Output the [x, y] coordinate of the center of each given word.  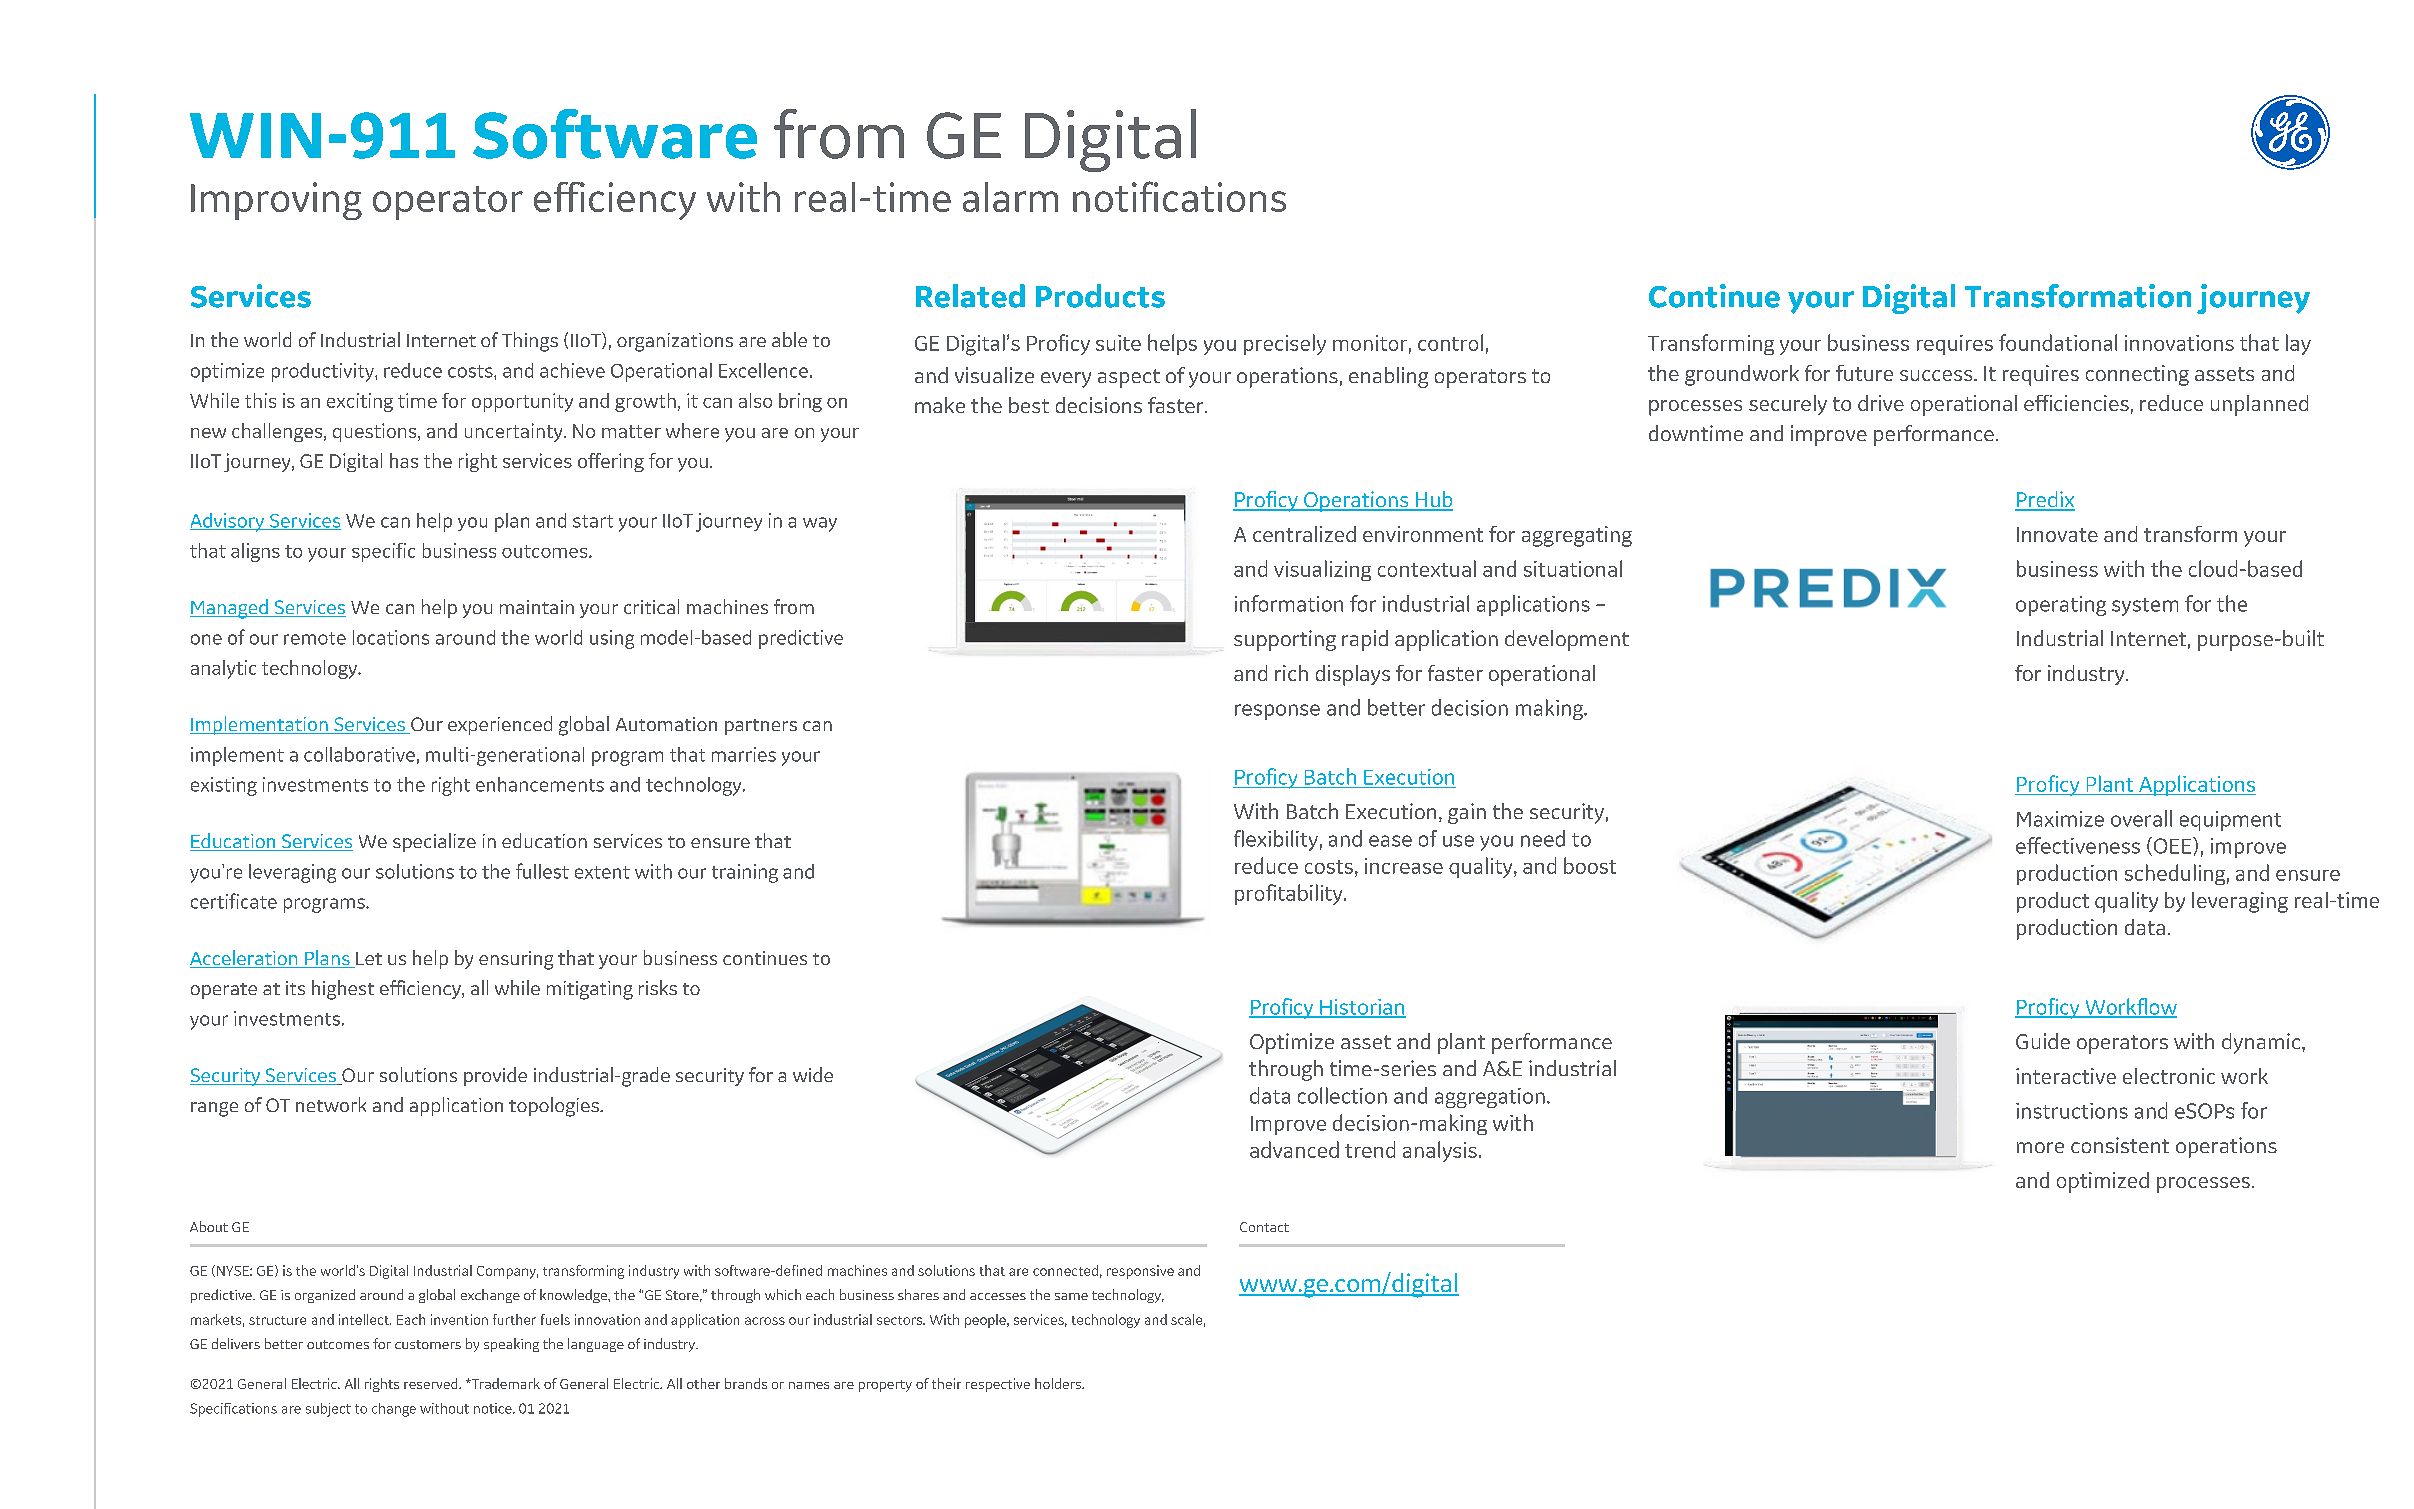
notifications [1179, 196]
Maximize [2060, 819]
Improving [276, 201]
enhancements [540, 784]
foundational [2058, 342]
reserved [432, 1383]
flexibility [1276, 840]
